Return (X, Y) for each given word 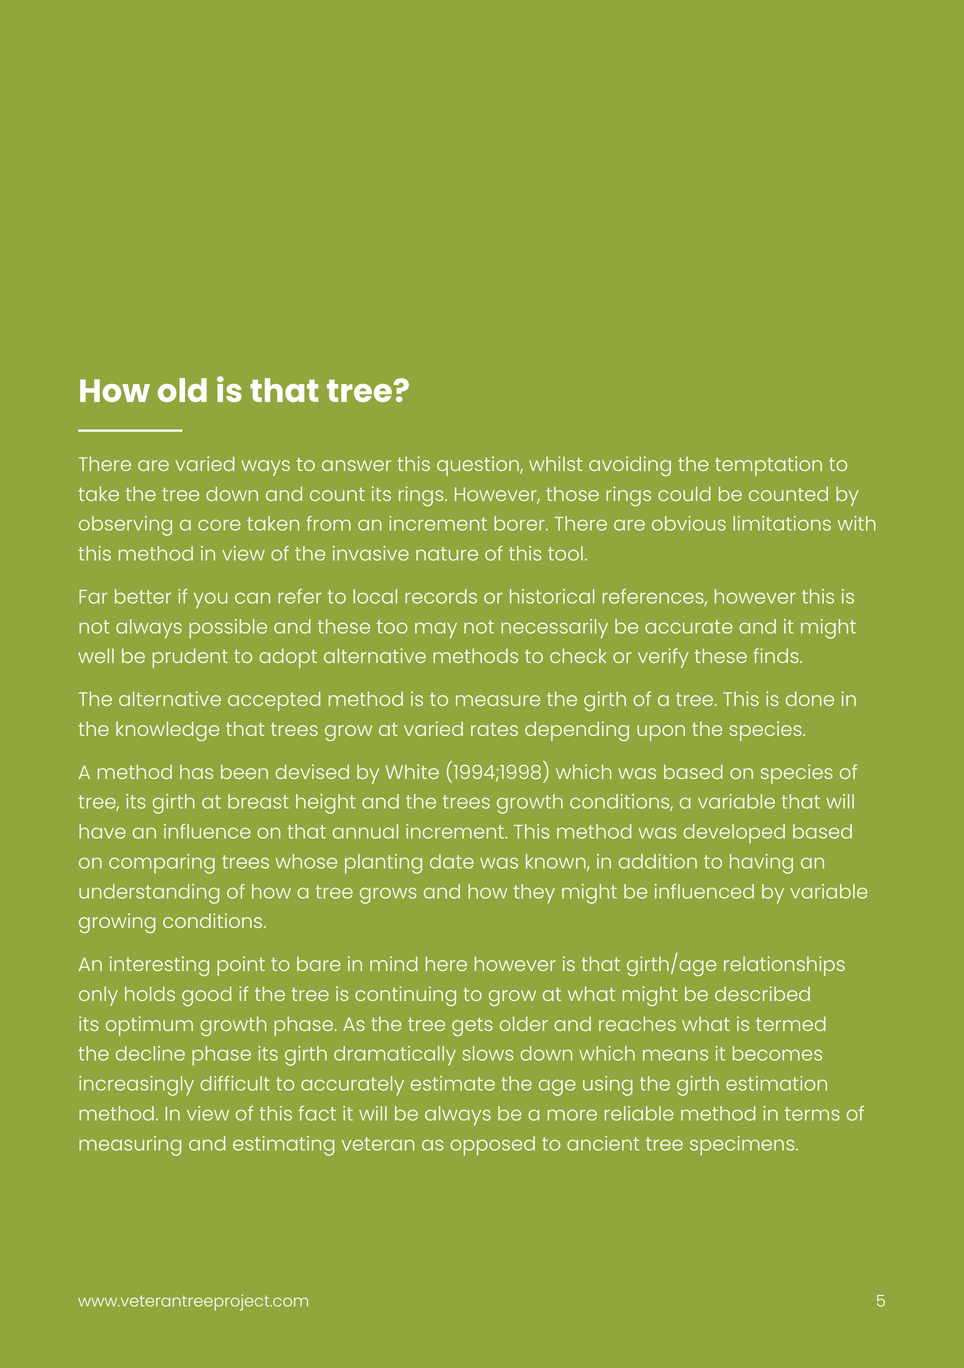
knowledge (167, 731)
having (761, 864)
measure (498, 700)
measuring (130, 1146)
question (479, 466)
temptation (768, 466)
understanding (149, 894)
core (219, 525)
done (810, 698)
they (534, 894)
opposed (492, 1146)
